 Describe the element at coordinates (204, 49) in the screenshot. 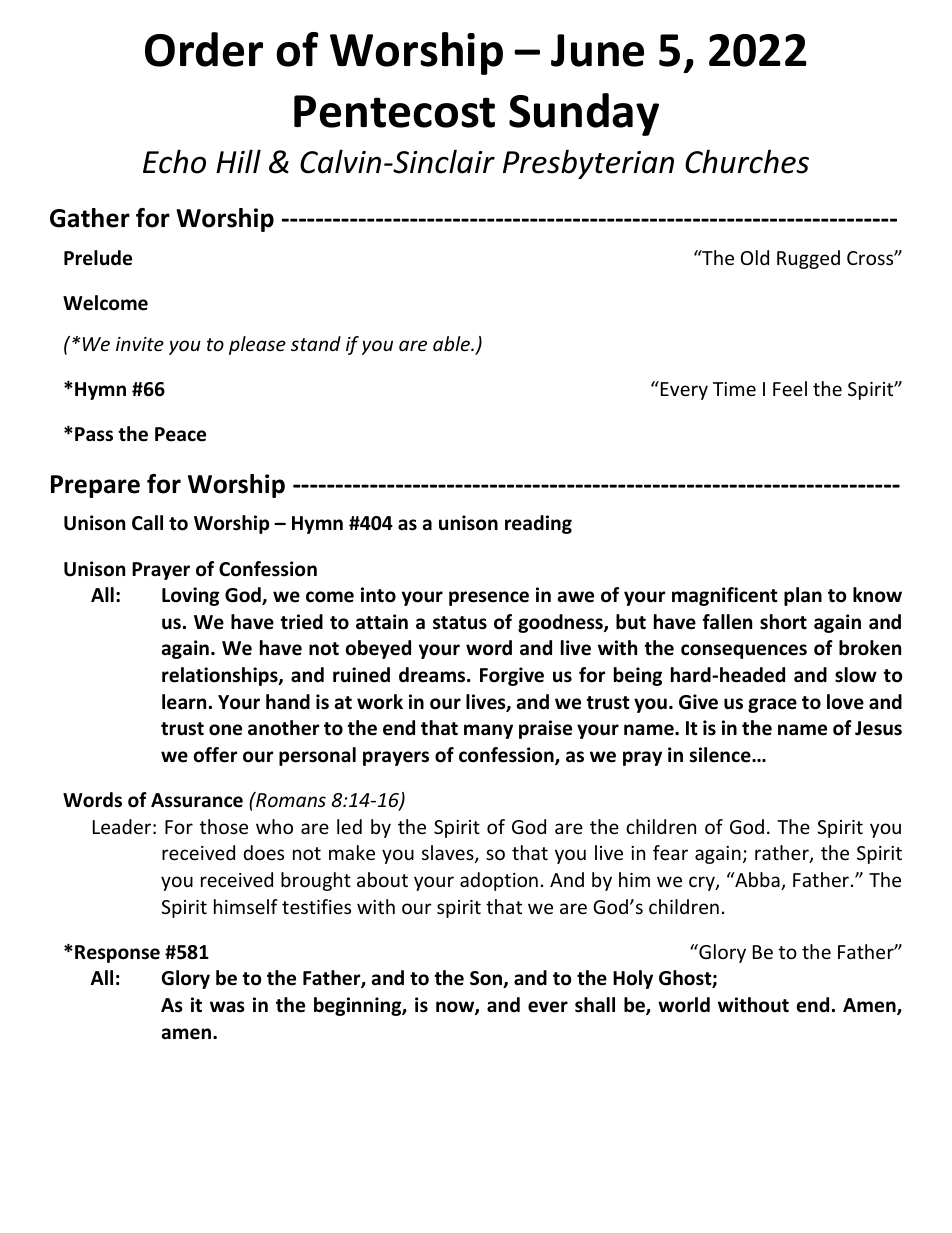

I see `Order` at that location.
